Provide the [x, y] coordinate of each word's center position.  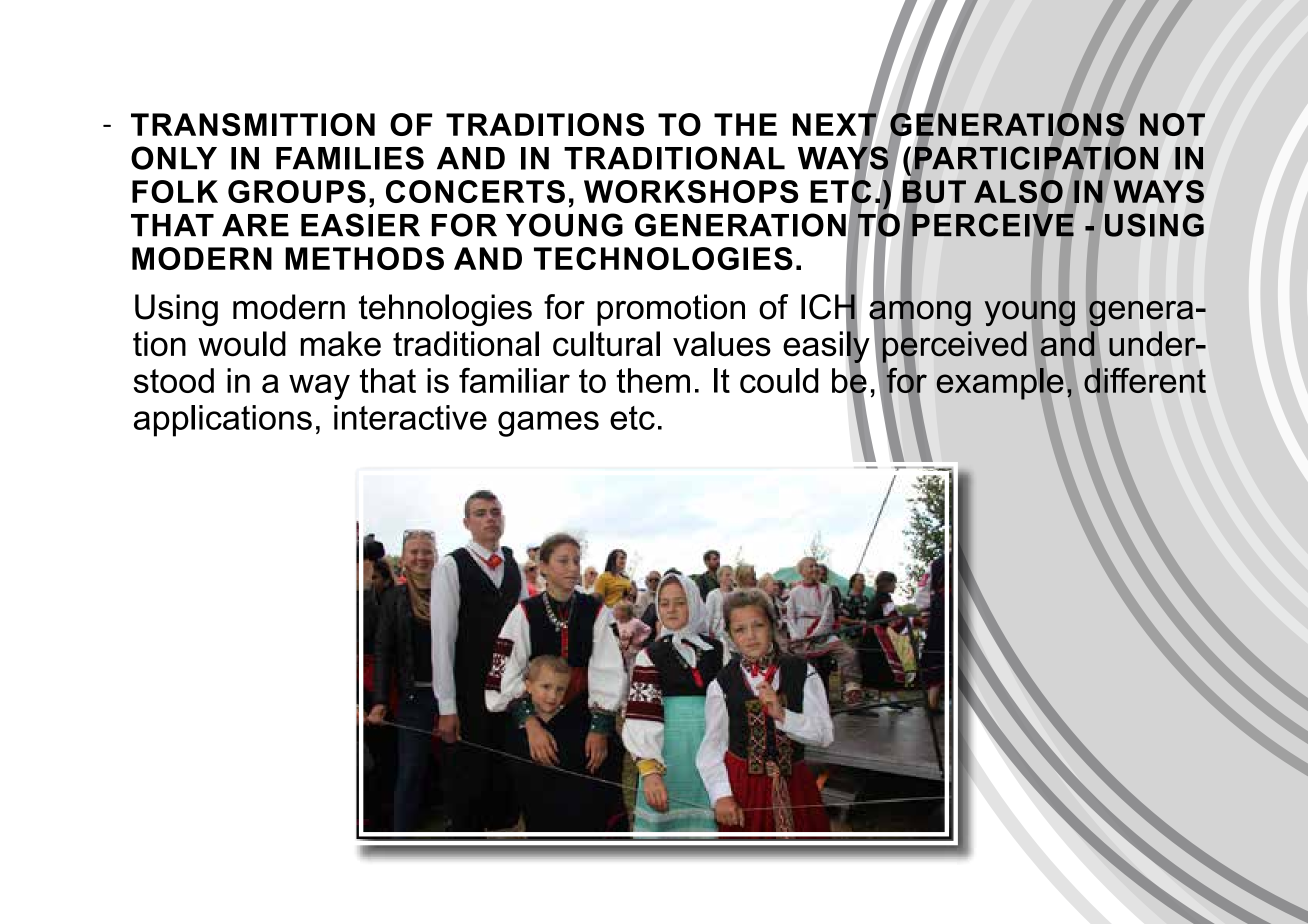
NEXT [836, 124]
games [548, 424]
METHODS [364, 258]
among [920, 313]
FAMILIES [350, 158]
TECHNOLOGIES [663, 258]
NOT [1172, 124]
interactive [410, 417]
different [1145, 380]
